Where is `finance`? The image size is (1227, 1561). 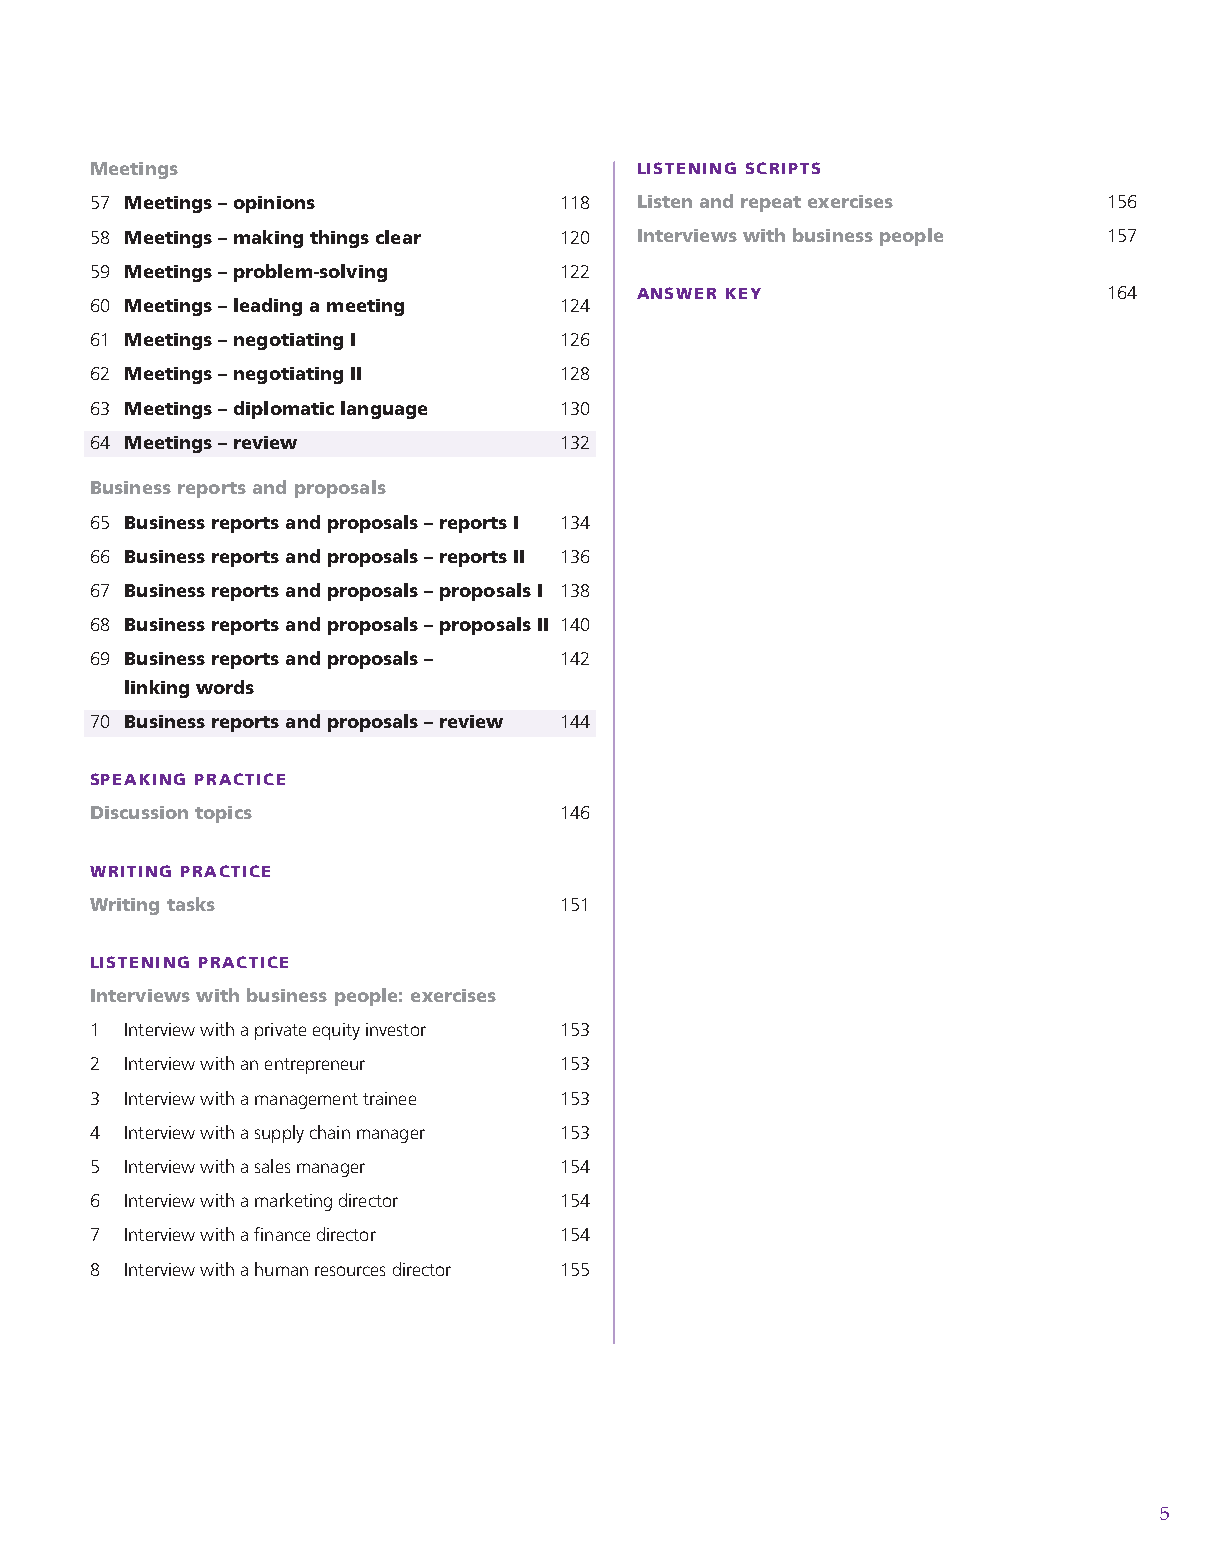
finance is located at coordinates (282, 1234).
